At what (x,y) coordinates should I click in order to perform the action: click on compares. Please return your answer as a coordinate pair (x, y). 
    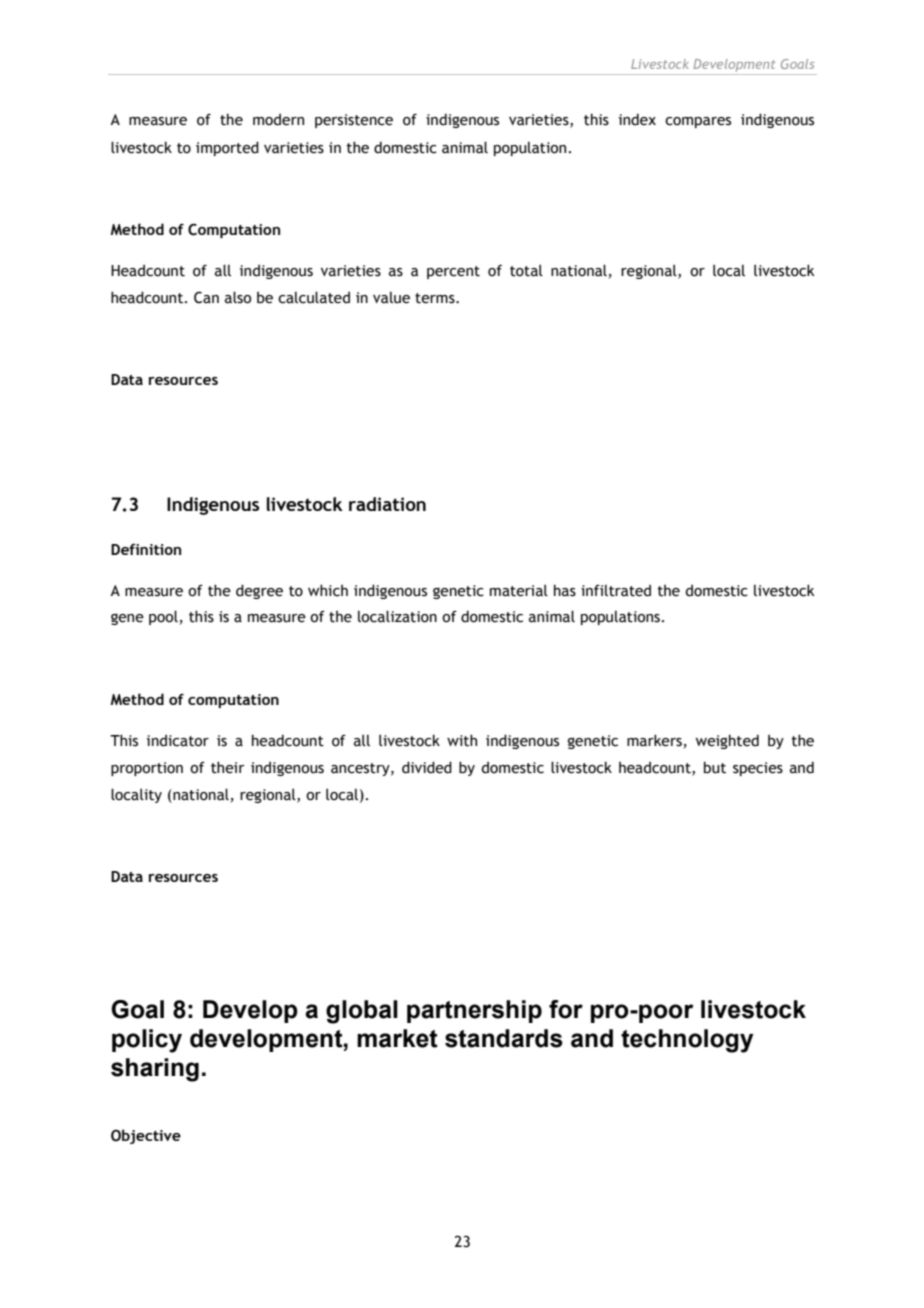
    Looking at the image, I should click on (698, 122).
